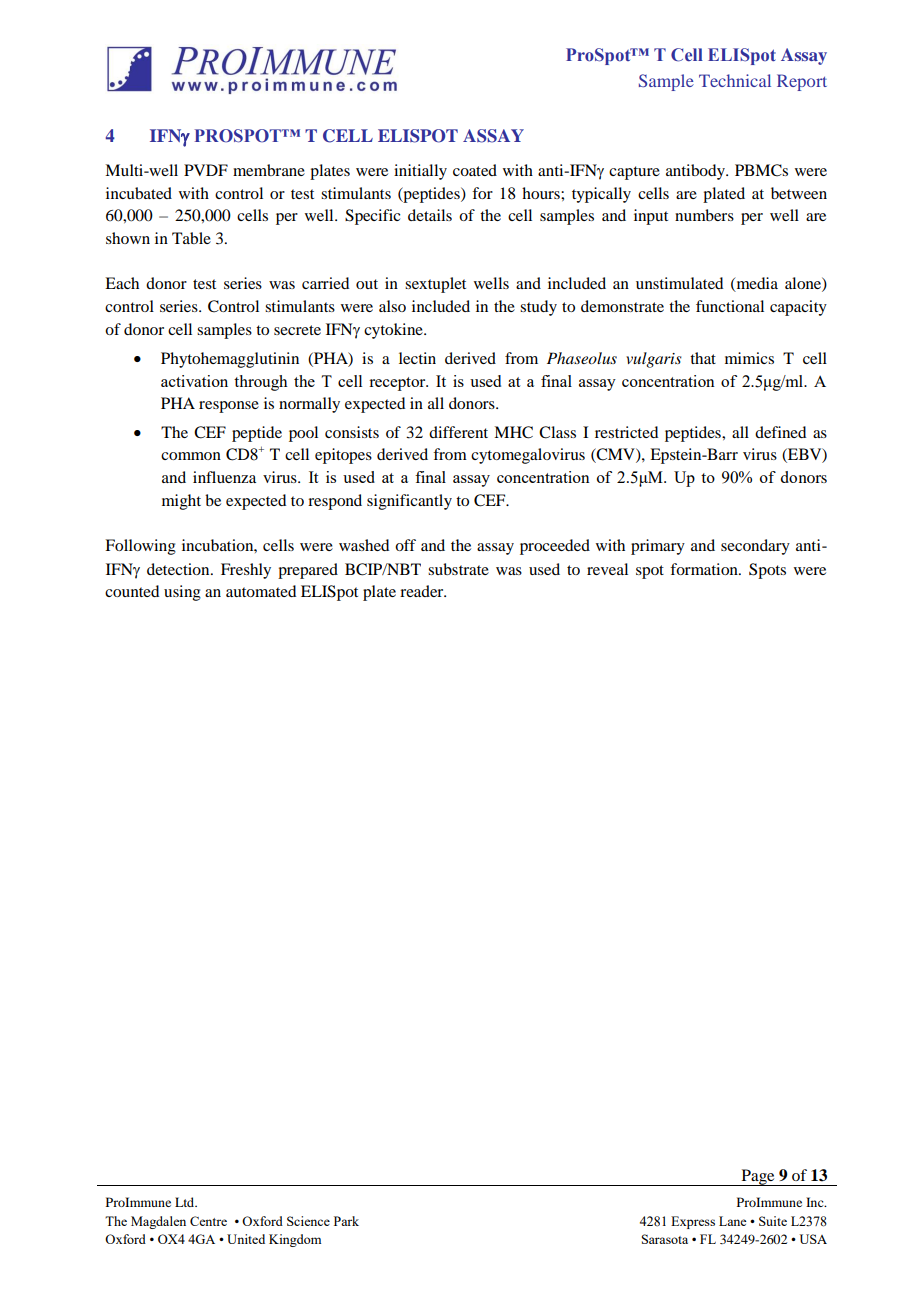  Describe the element at coordinates (208, 1221) in the page. I see `Centre` at that location.
